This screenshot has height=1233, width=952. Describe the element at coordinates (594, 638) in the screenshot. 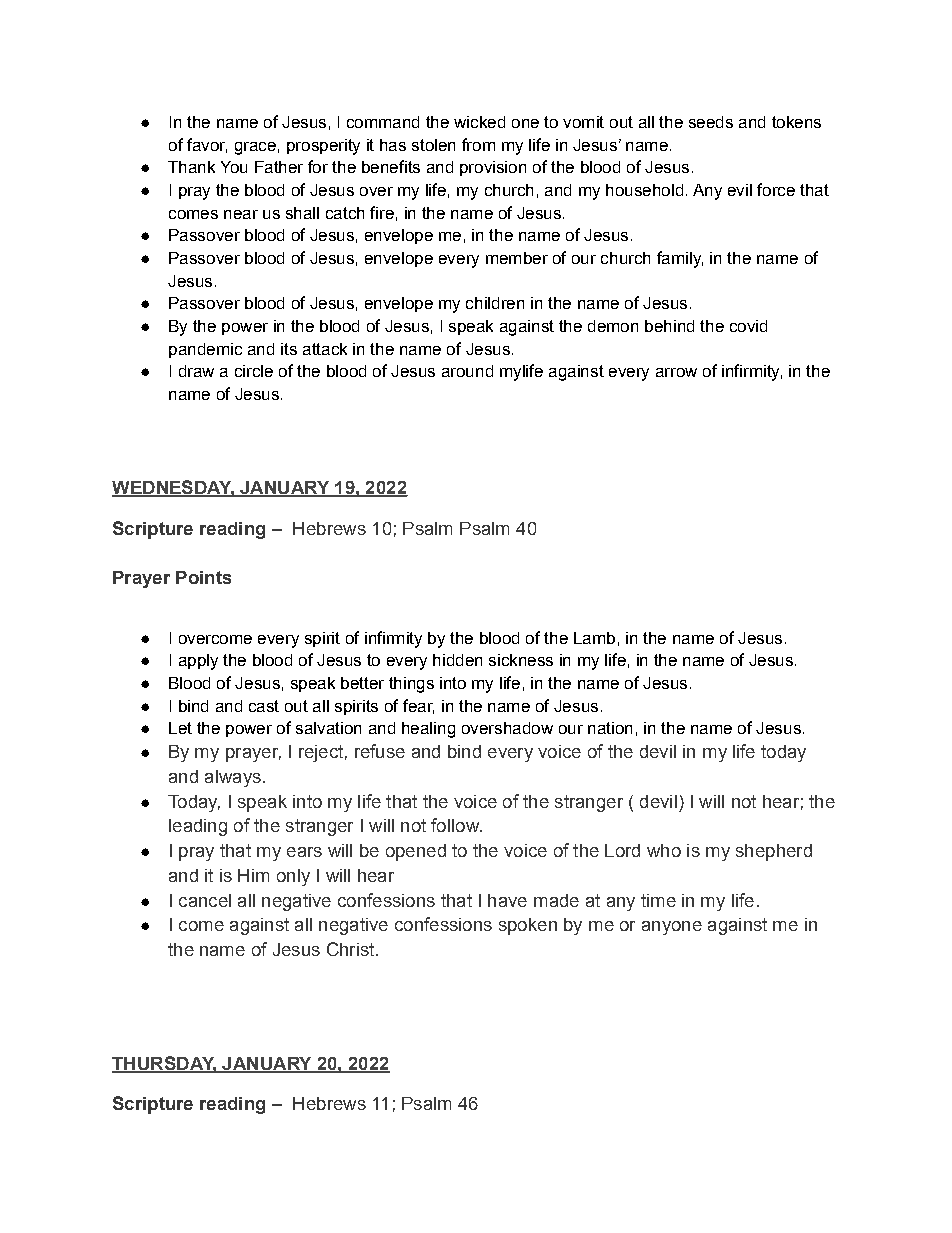

I see `Lamb` at that location.
